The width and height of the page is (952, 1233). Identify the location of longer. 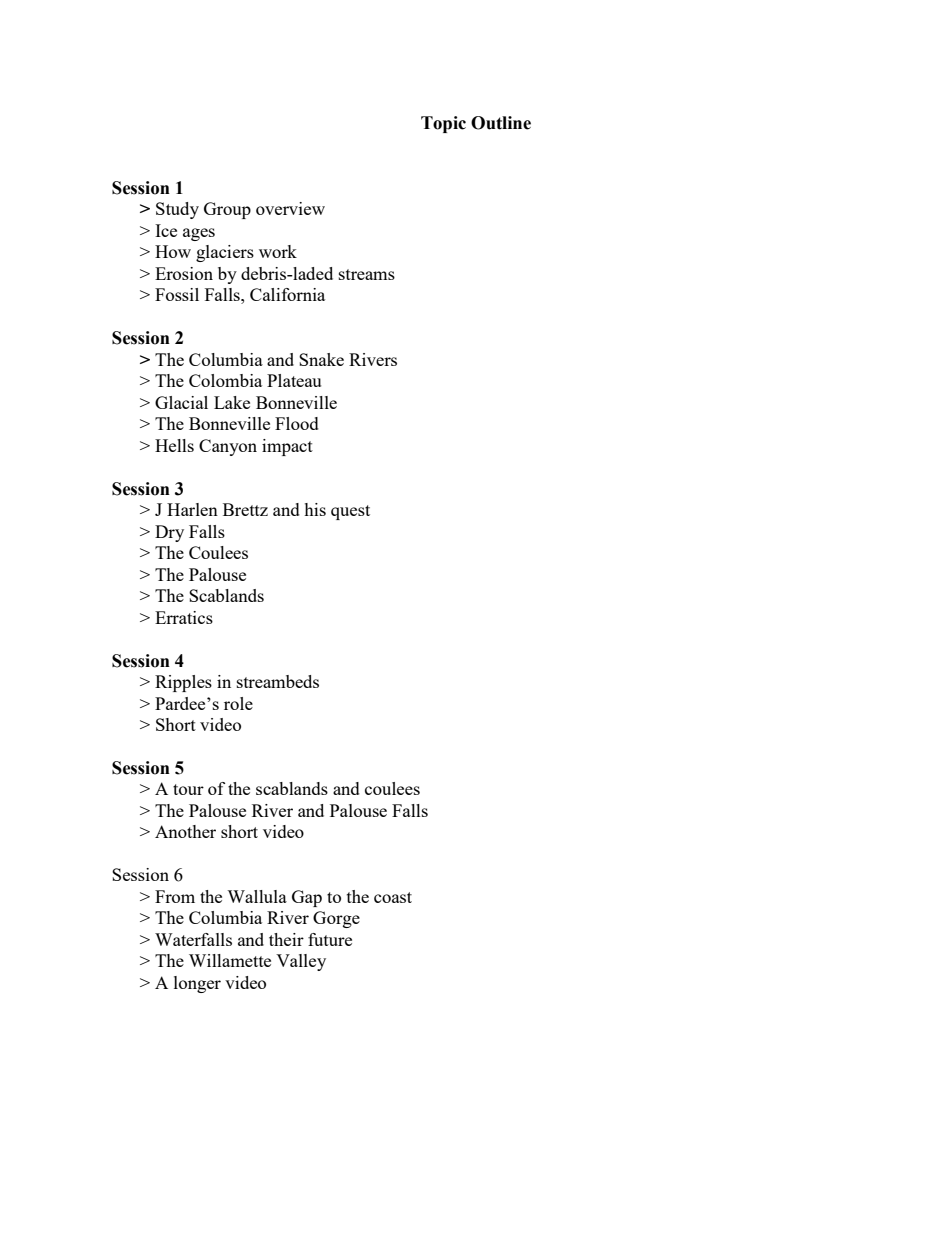
(197, 984).
